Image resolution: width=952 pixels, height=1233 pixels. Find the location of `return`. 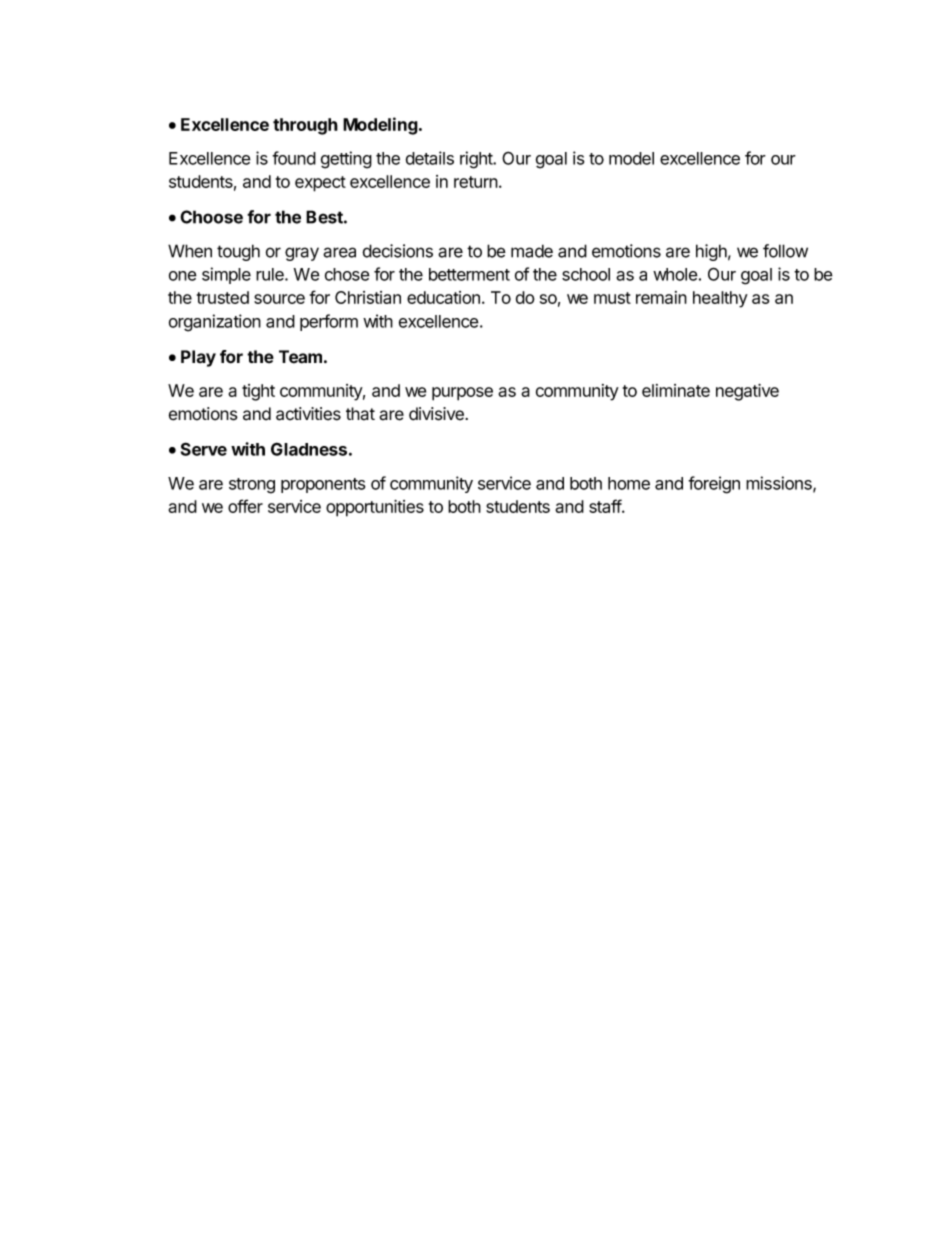

return is located at coordinates (477, 182).
